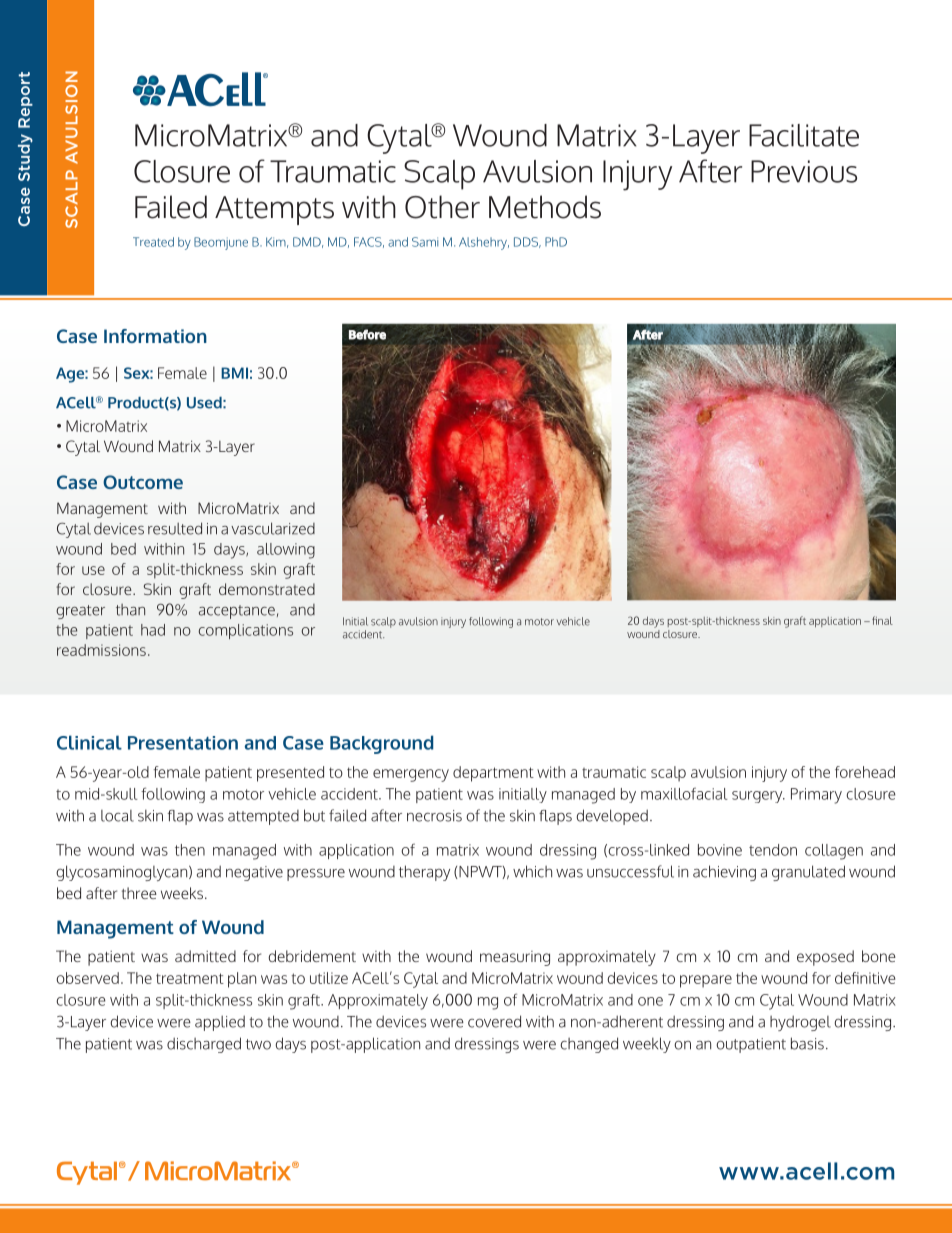  I want to click on final, so click(882, 620).
